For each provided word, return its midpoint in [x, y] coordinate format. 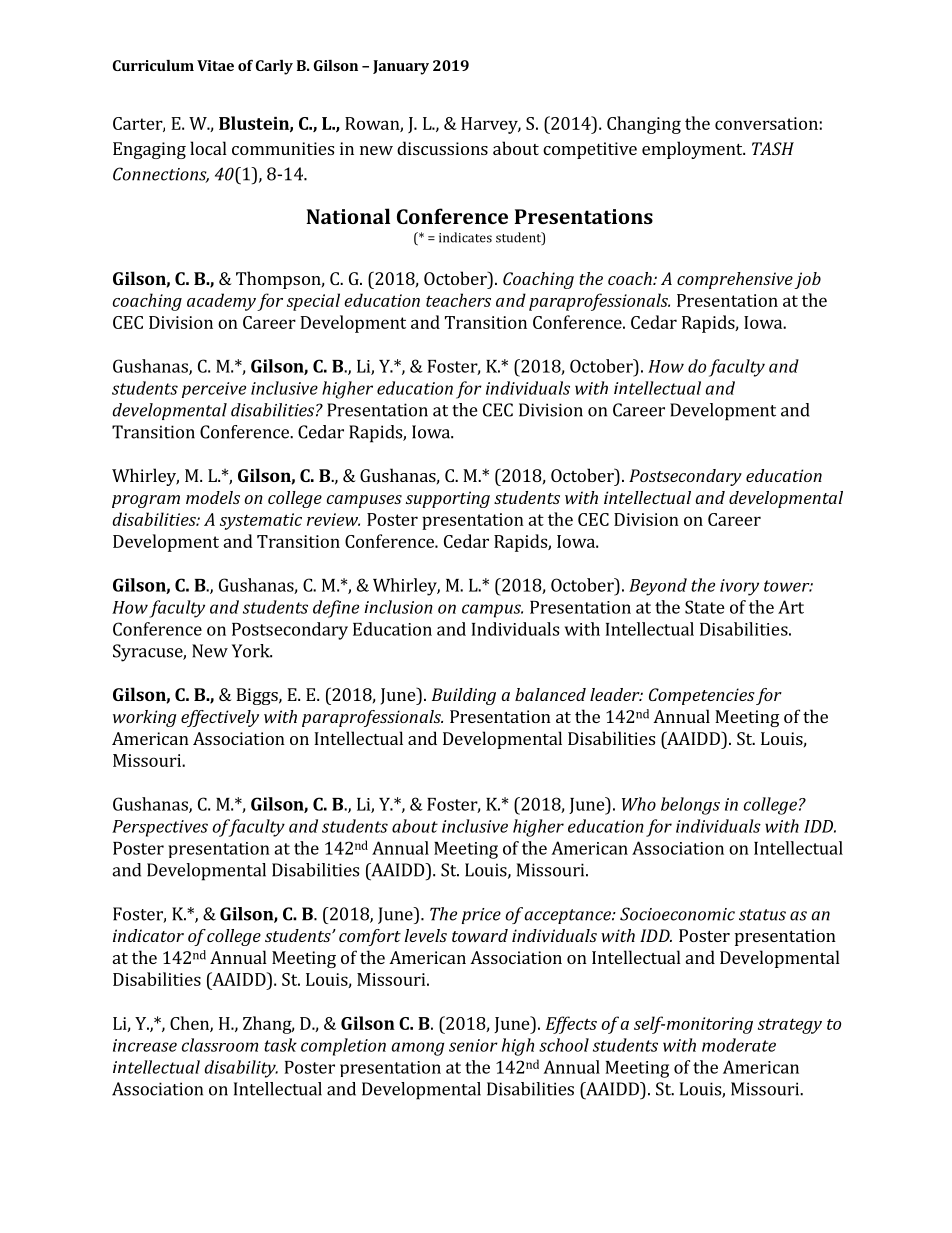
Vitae [215, 65]
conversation [766, 123]
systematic [261, 521]
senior [473, 1045]
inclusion [398, 607]
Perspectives [160, 828]
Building [464, 696]
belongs [690, 806]
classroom [220, 1045]
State [705, 607]
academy [221, 302]
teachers [458, 300]
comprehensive [735, 280]
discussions [442, 148]
